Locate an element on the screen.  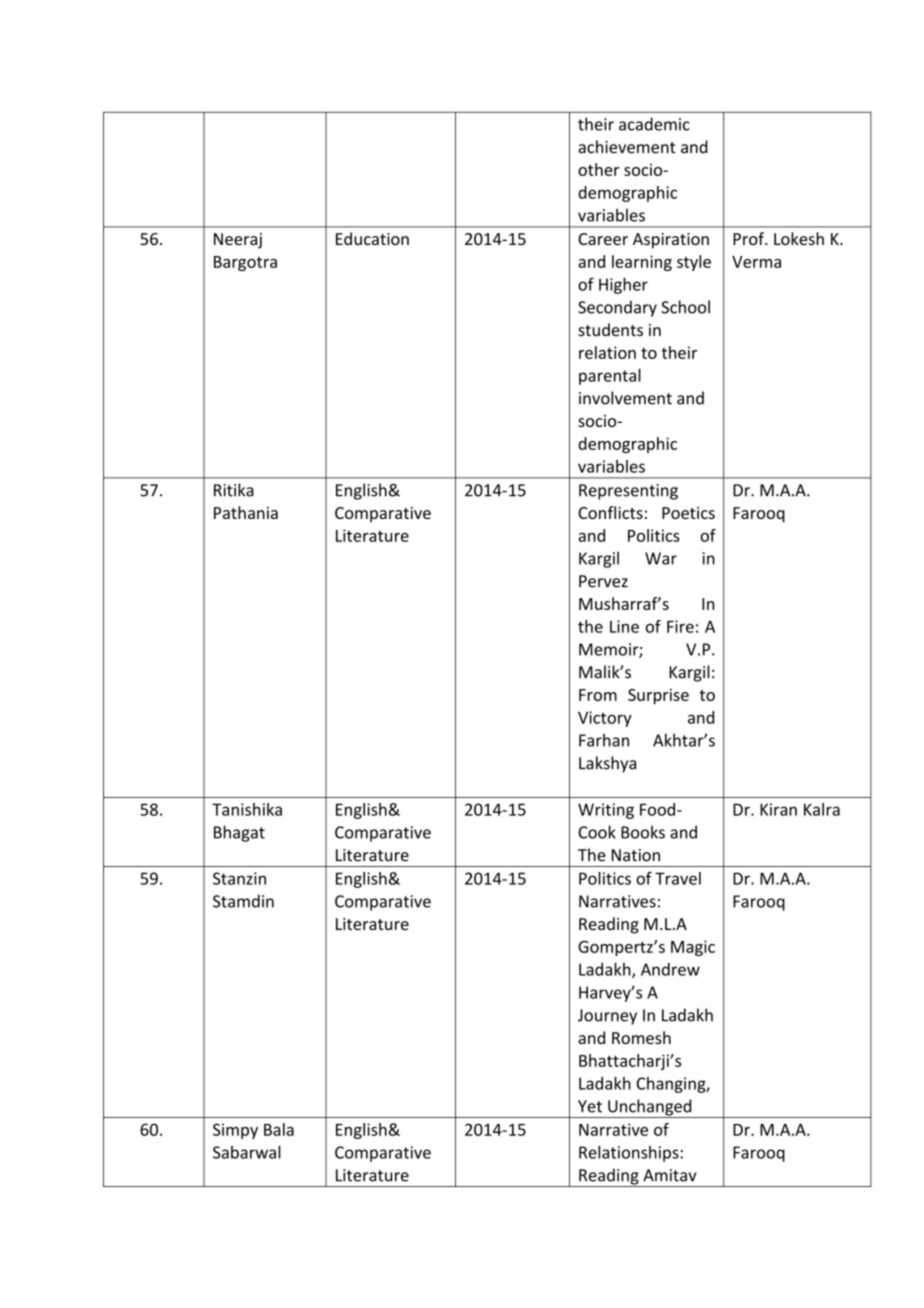
Fire is located at coordinates (680, 626).
